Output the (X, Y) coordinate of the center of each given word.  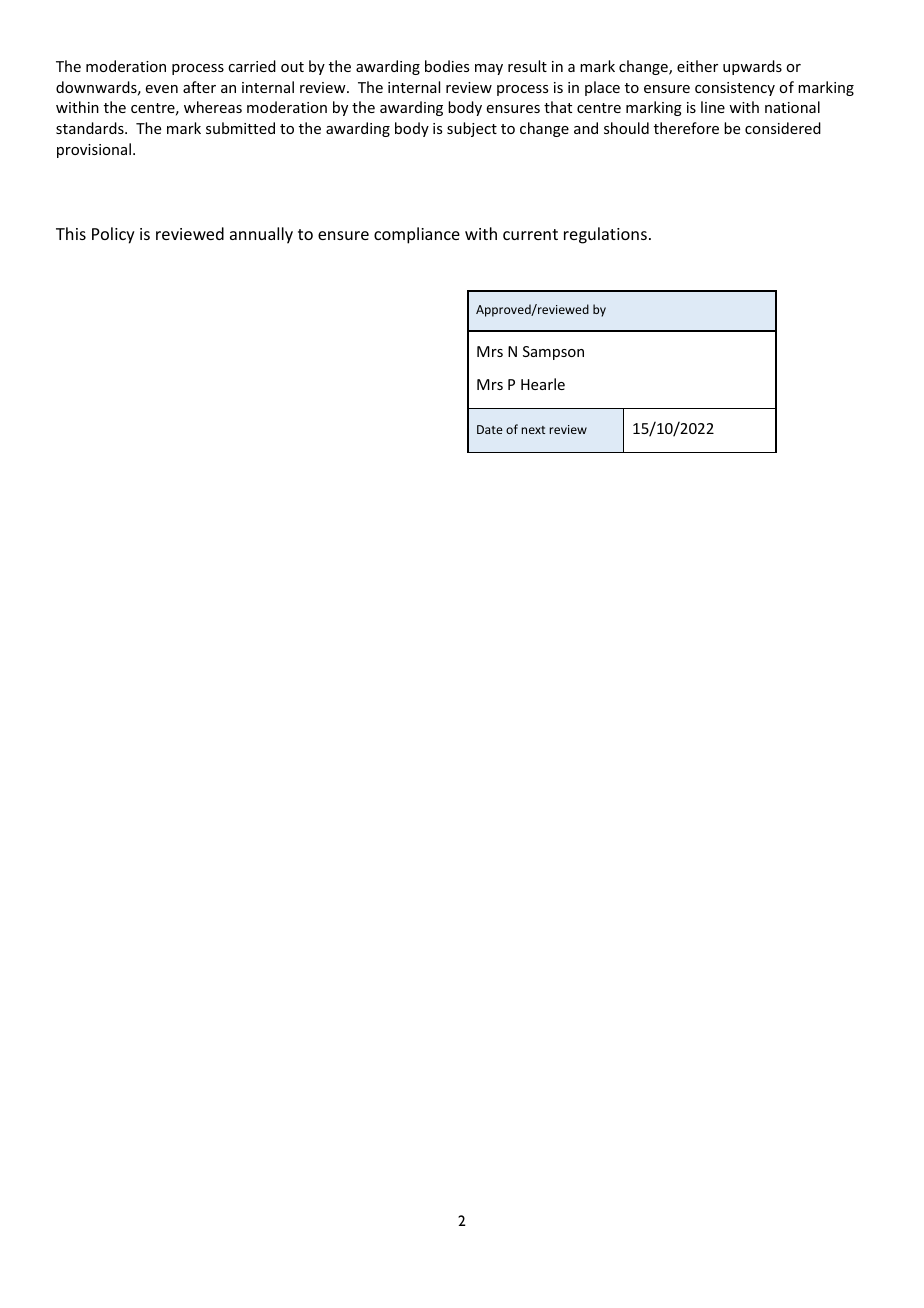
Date (490, 429)
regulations (605, 235)
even (162, 89)
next (533, 430)
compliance (417, 235)
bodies (447, 66)
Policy (113, 235)
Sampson (553, 353)
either (697, 66)
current (530, 234)
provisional (94, 150)
